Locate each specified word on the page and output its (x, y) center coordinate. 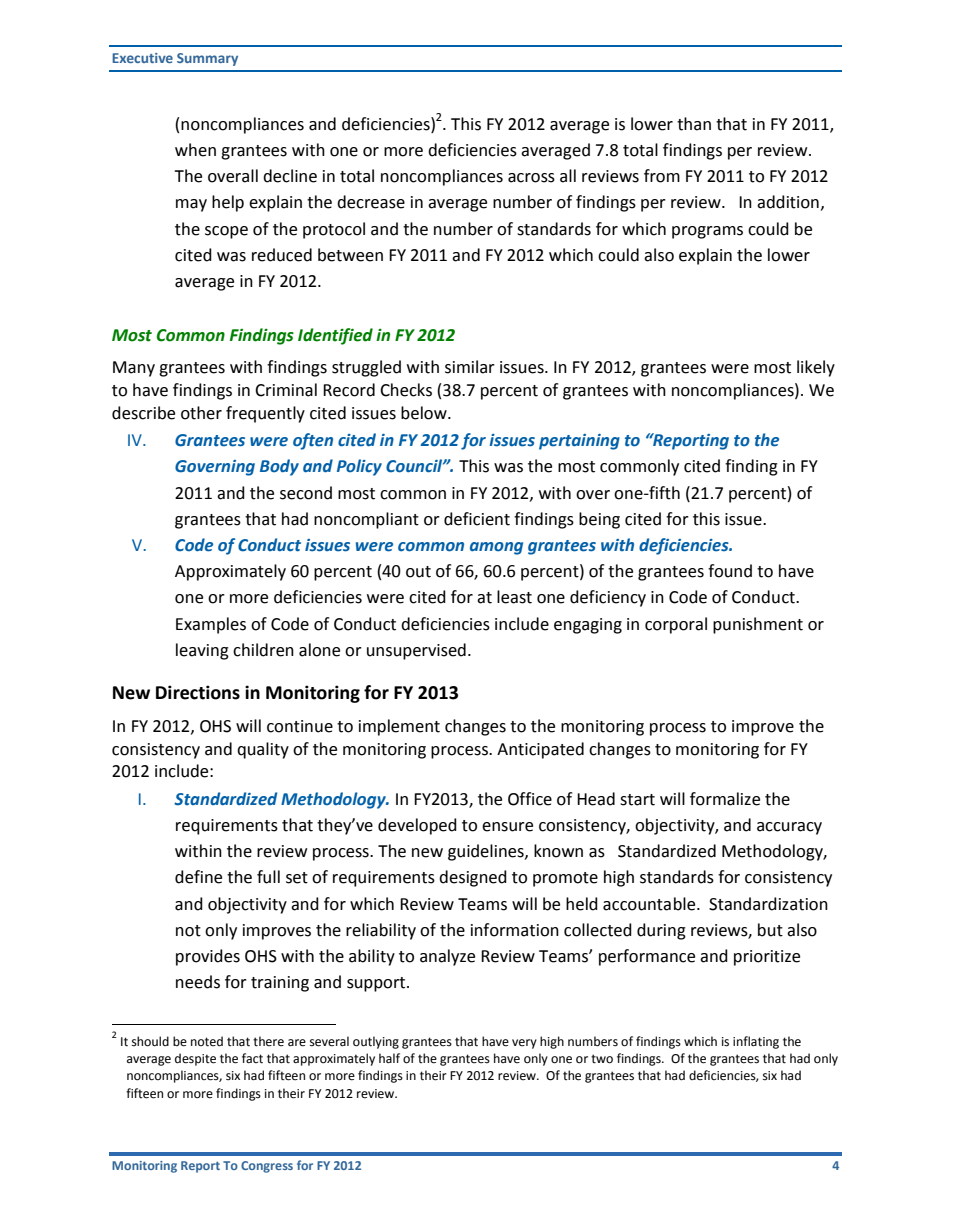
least (514, 597)
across (531, 178)
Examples (211, 625)
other (201, 413)
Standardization (768, 904)
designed (473, 878)
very (524, 1044)
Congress (267, 1167)
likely (816, 368)
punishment (758, 625)
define (198, 877)
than (694, 124)
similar (470, 367)
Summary (207, 59)
